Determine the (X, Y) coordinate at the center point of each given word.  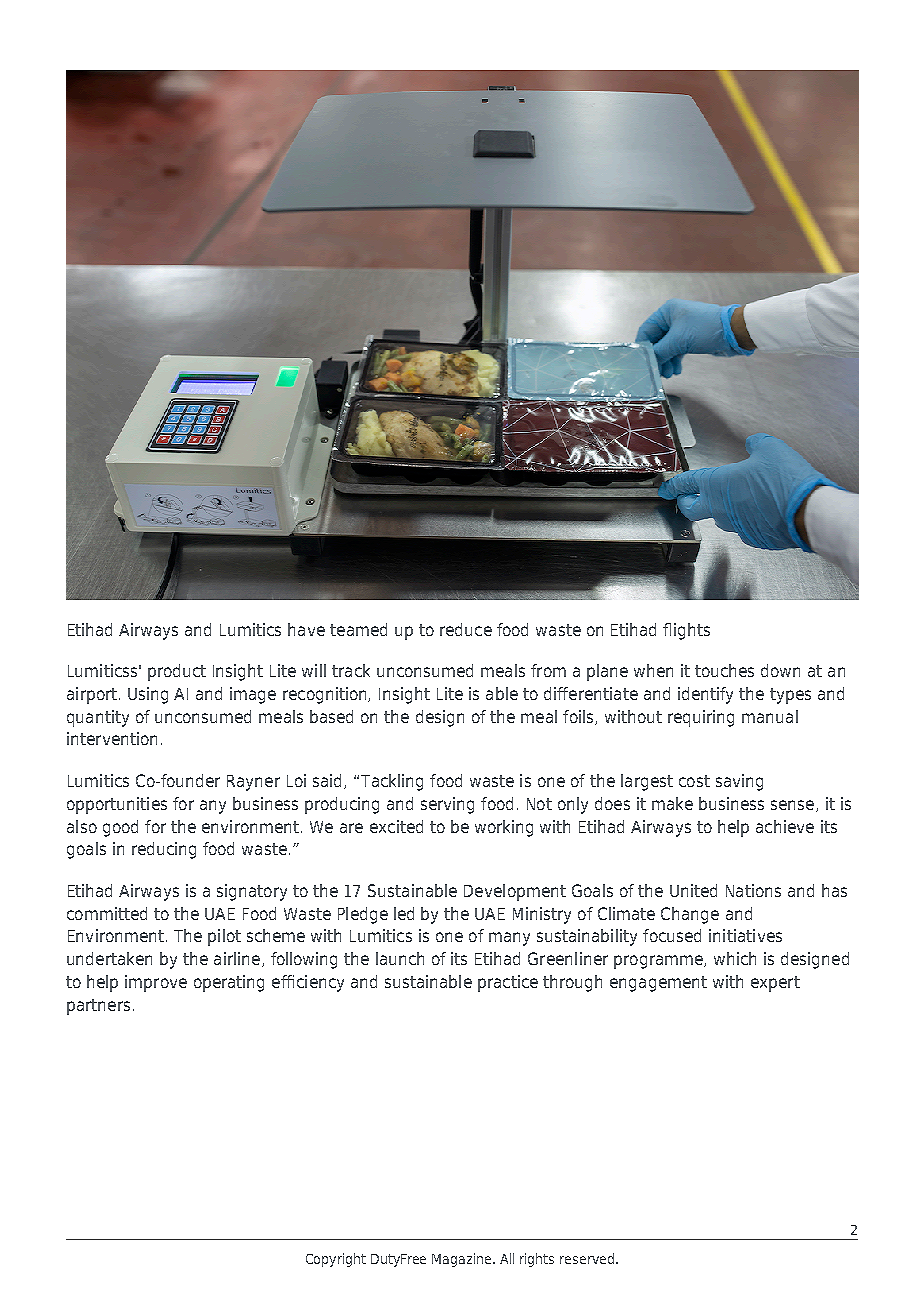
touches (724, 670)
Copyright (336, 1260)
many (509, 939)
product (177, 672)
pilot (224, 937)
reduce (466, 629)
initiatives (745, 935)
